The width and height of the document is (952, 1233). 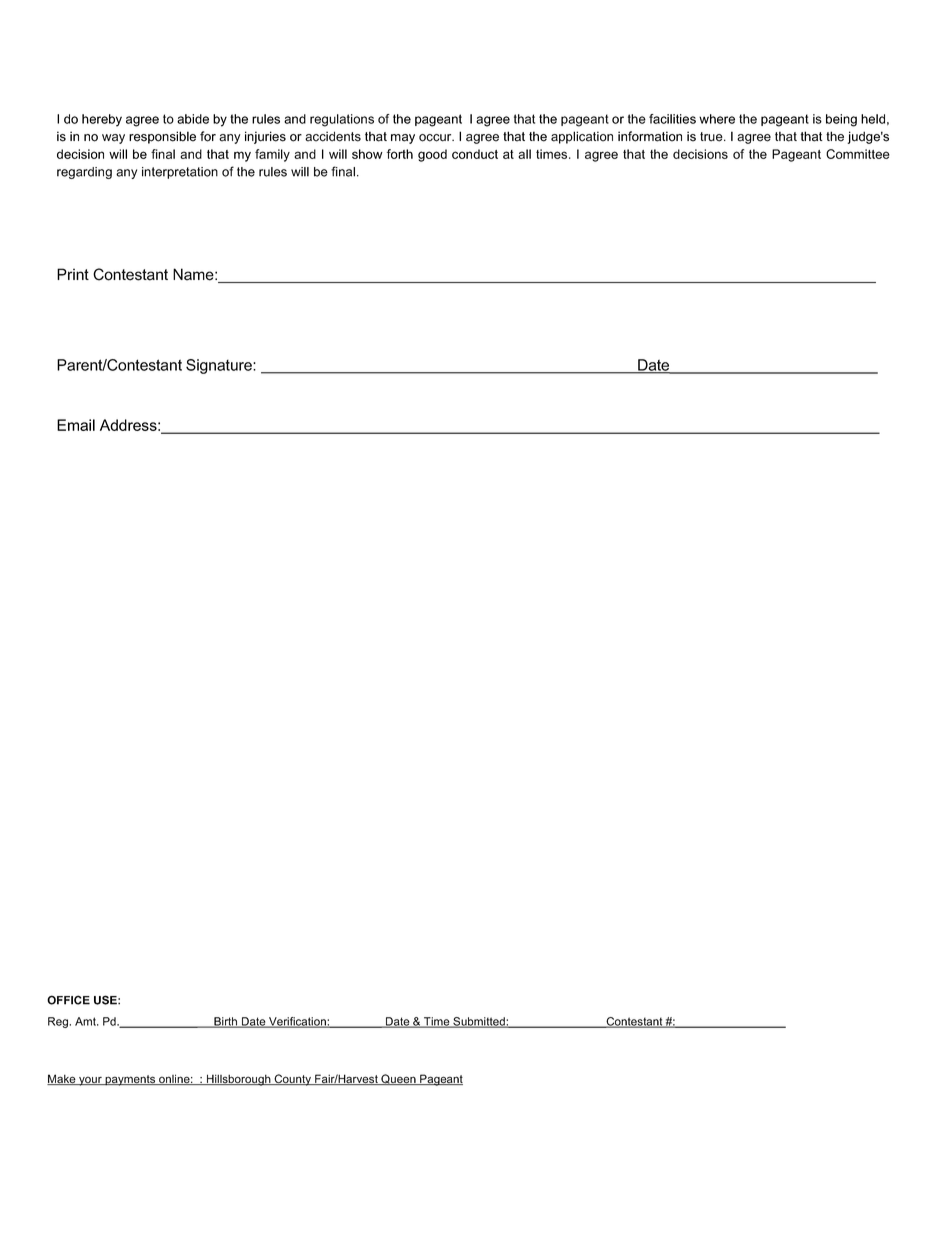 I want to click on Email, so click(x=76, y=425).
